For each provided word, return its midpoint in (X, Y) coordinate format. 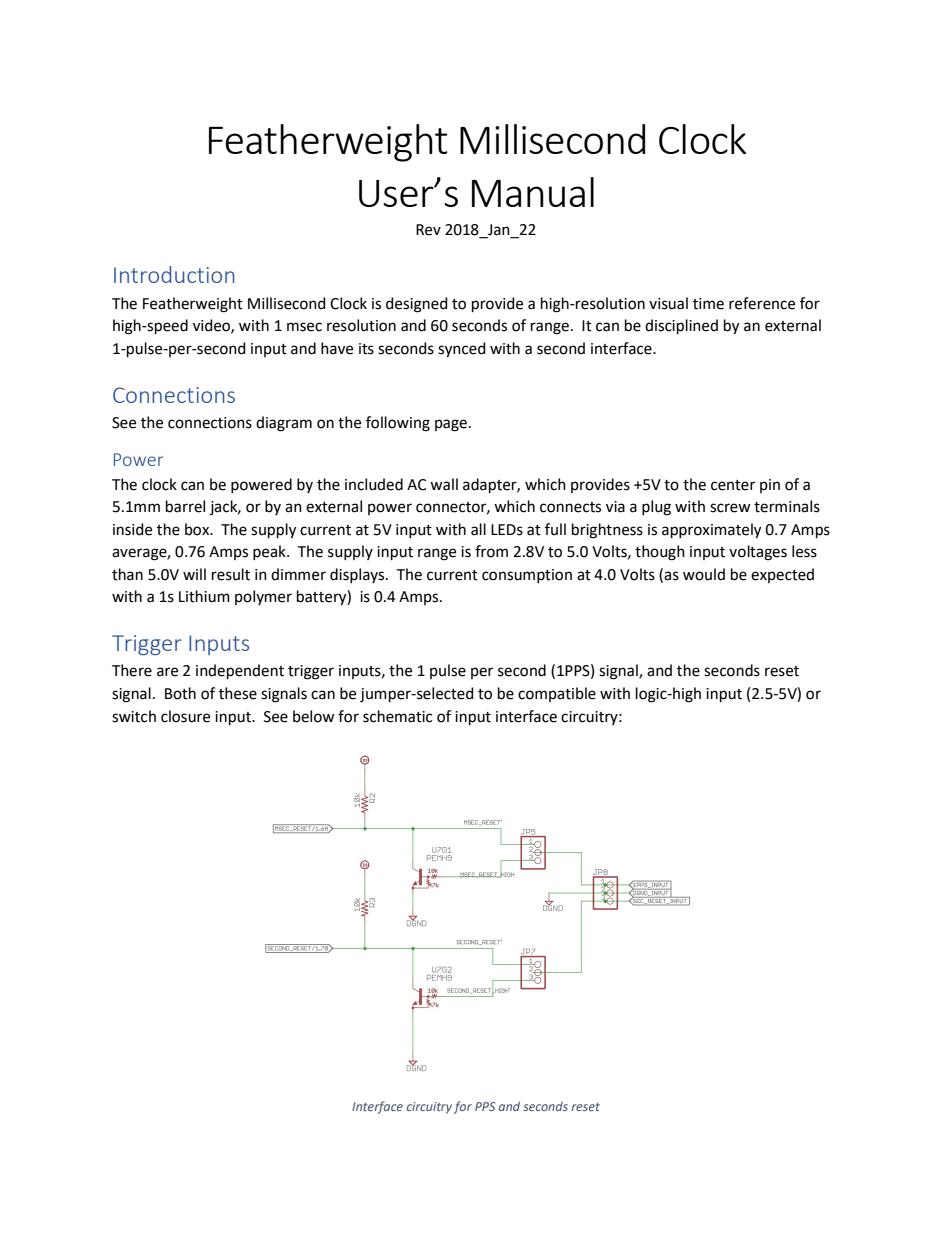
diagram (284, 424)
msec (304, 327)
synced (462, 350)
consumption (527, 576)
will (194, 574)
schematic (397, 716)
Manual (533, 192)
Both (180, 693)
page (451, 425)
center (733, 485)
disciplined (681, 326)
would (704, 574)
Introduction (174, 274)
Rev (428, 230)
